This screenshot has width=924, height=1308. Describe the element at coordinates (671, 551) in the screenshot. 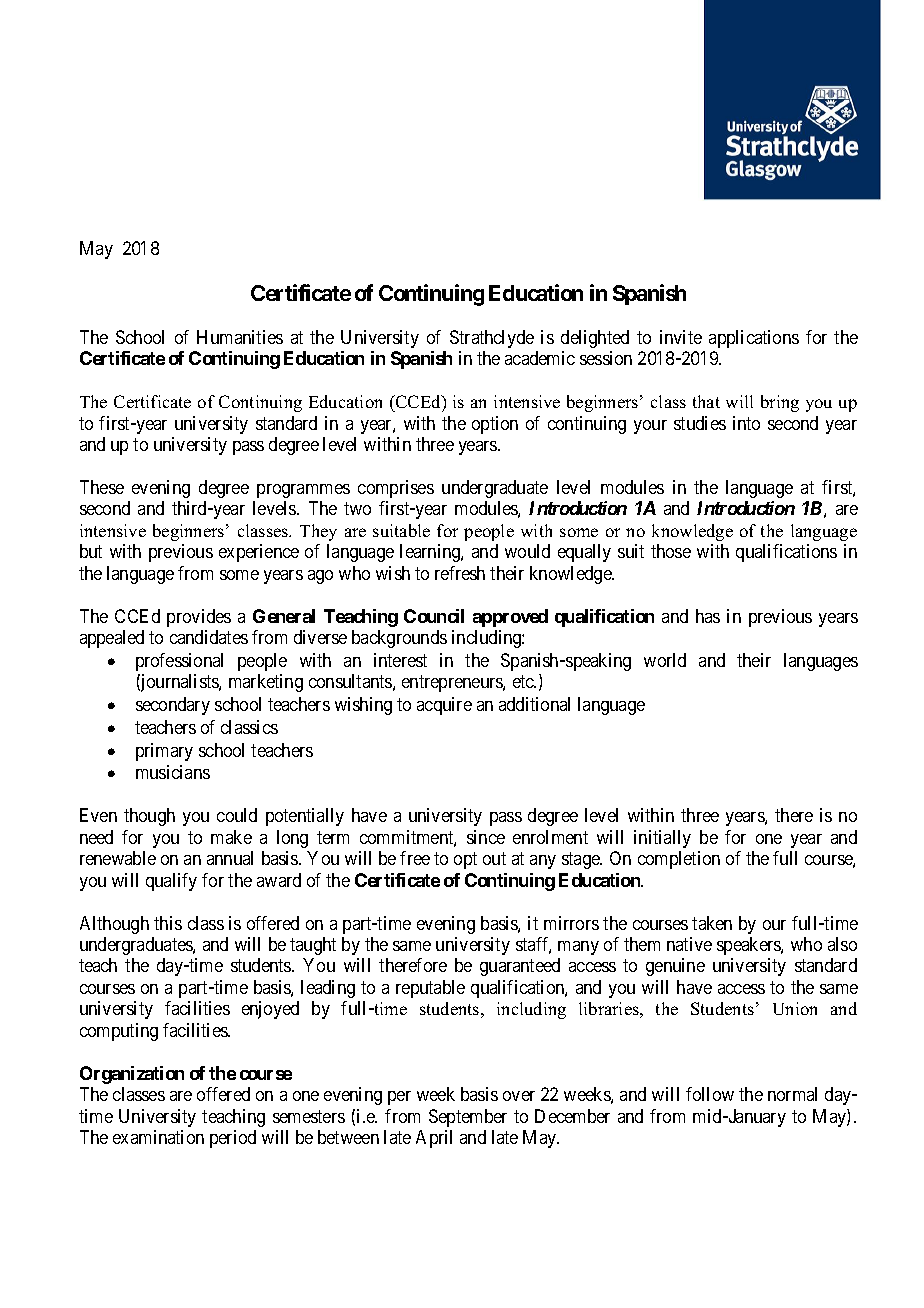

I see `those` at that location.
